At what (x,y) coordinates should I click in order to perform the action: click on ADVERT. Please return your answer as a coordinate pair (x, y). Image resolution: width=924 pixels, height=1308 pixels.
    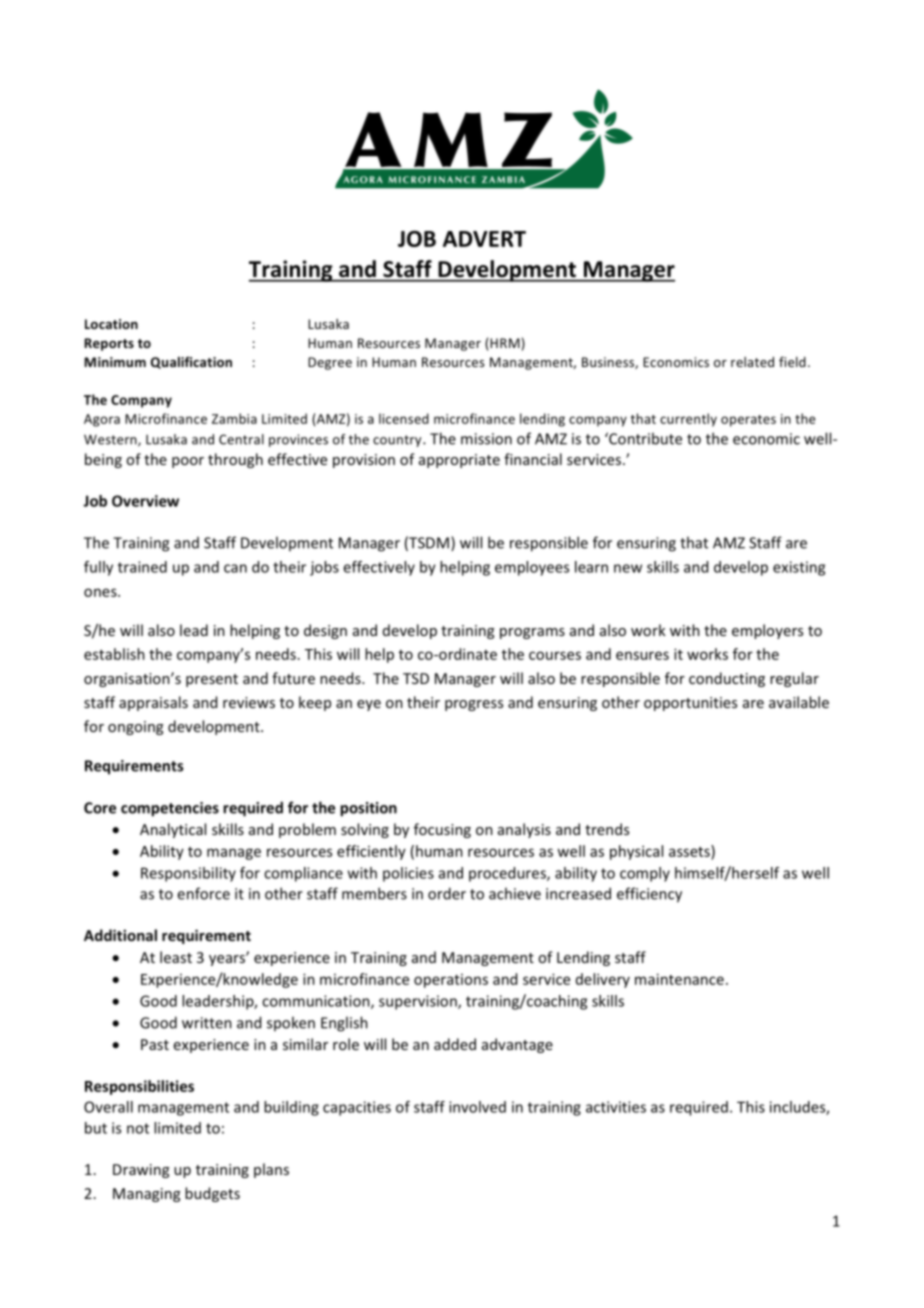
    Looking at the image, I should click on (484, 239).
